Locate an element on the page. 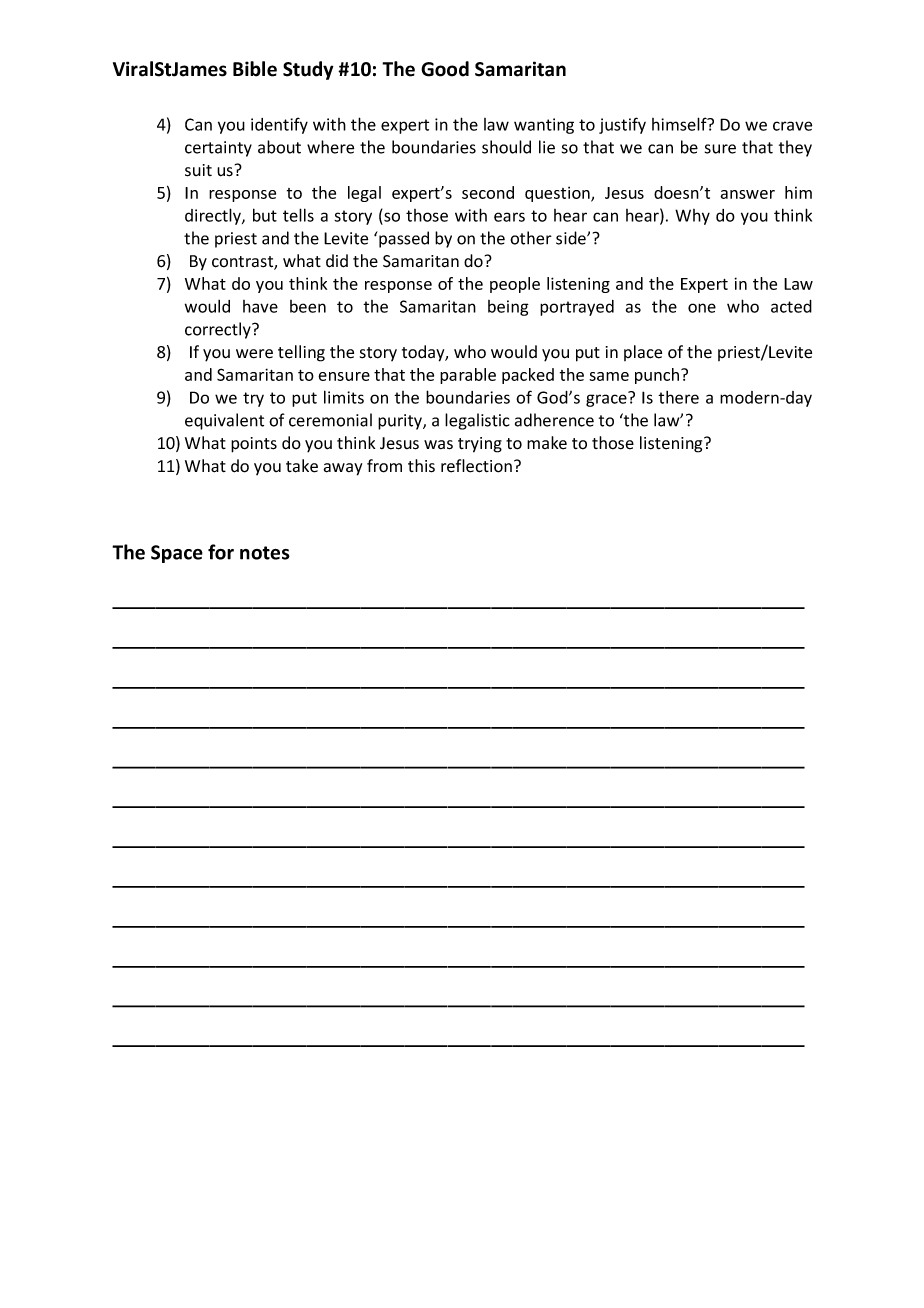  have is located at coordinates (260, 306).
